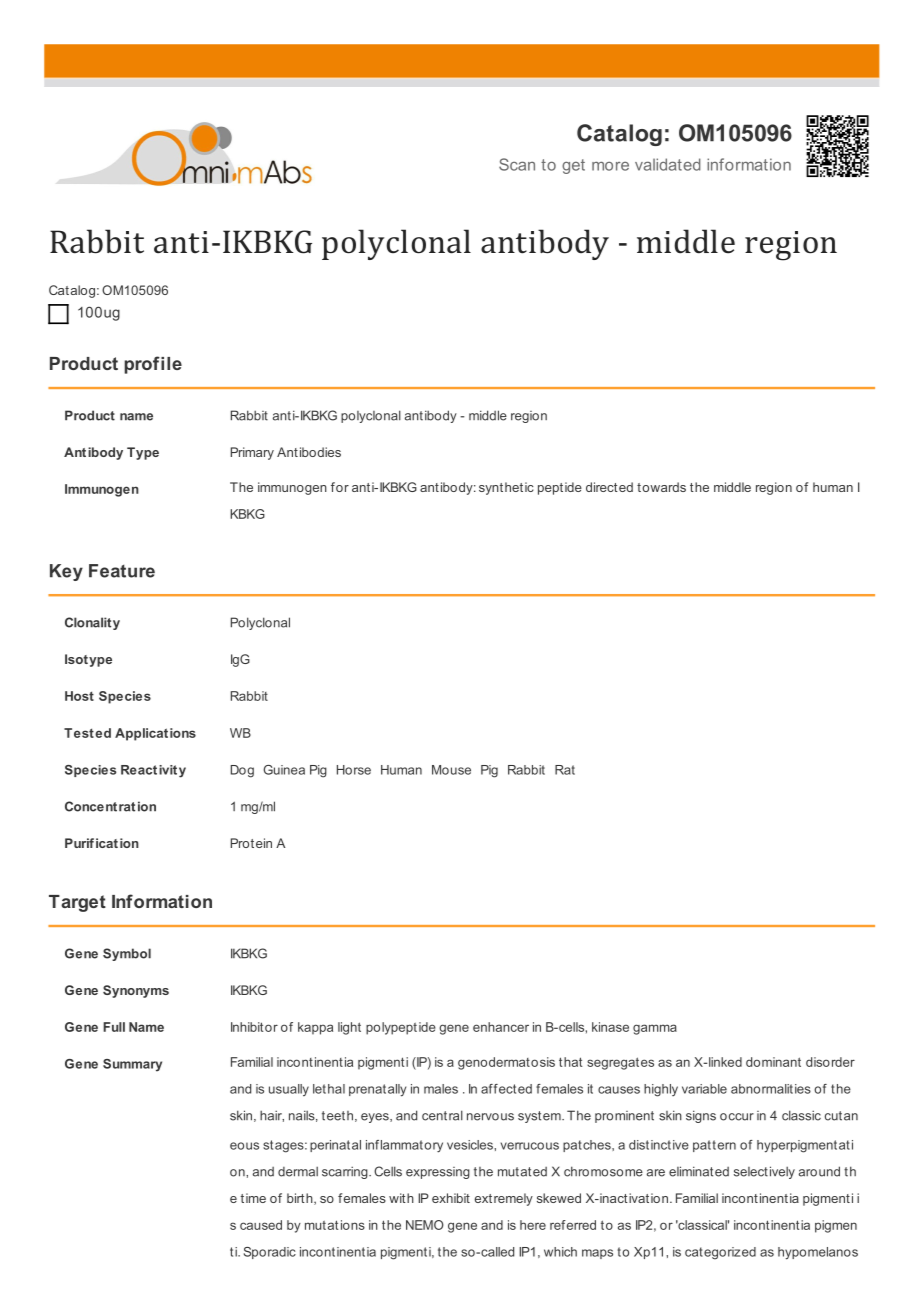 This document has width=924, height=1308. Describe the element at coordinates (668, 164) in the document. I see `validated` at that location.
